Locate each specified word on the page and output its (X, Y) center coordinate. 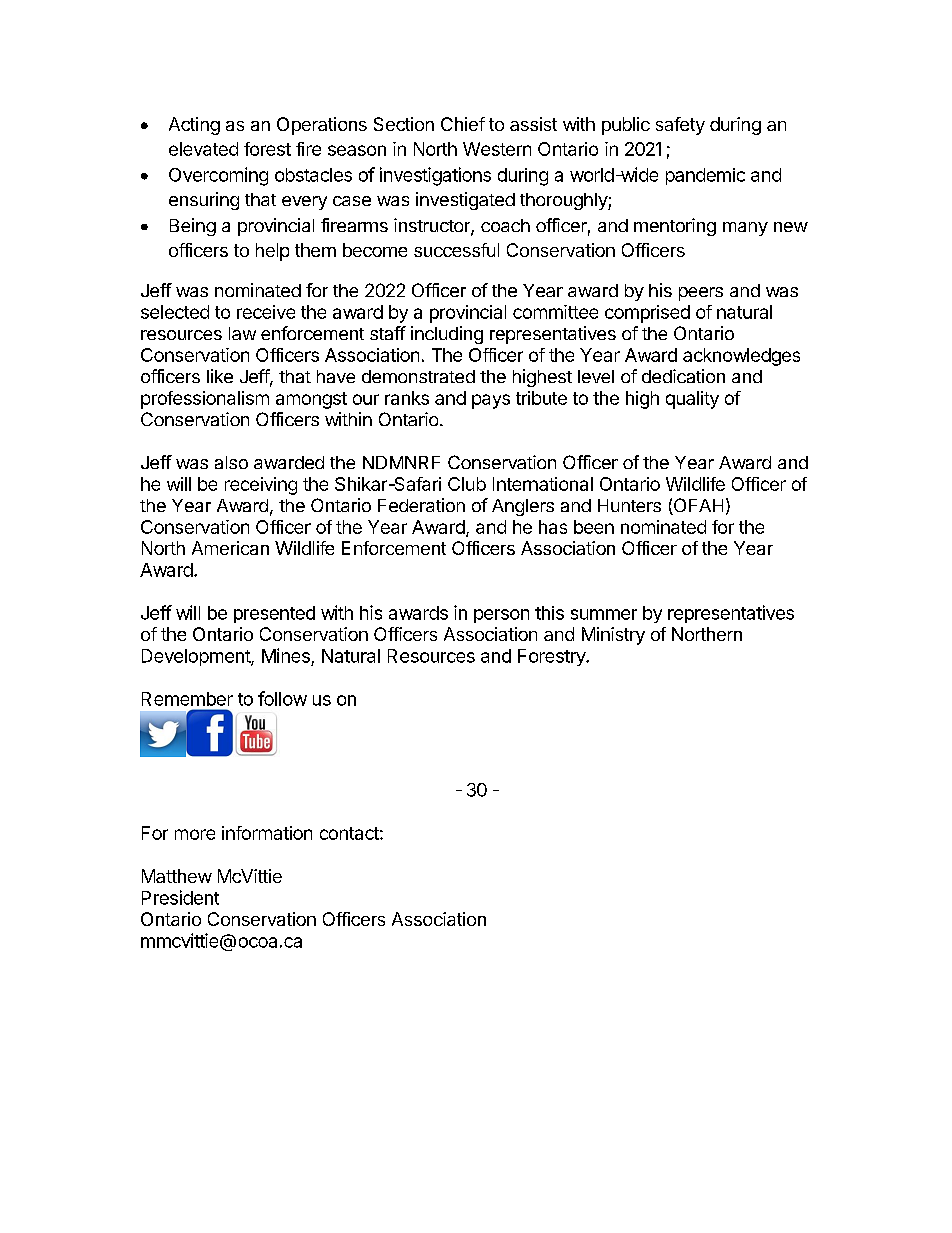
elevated (203, 149)
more (195, 834)
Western (497, 149)
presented (274, 614)
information (267, 833)
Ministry (613, 636)
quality (692, 400)
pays (491, 401)
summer (604, 614)
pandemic (705, 176)
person (501, 616)
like (220, 376)
